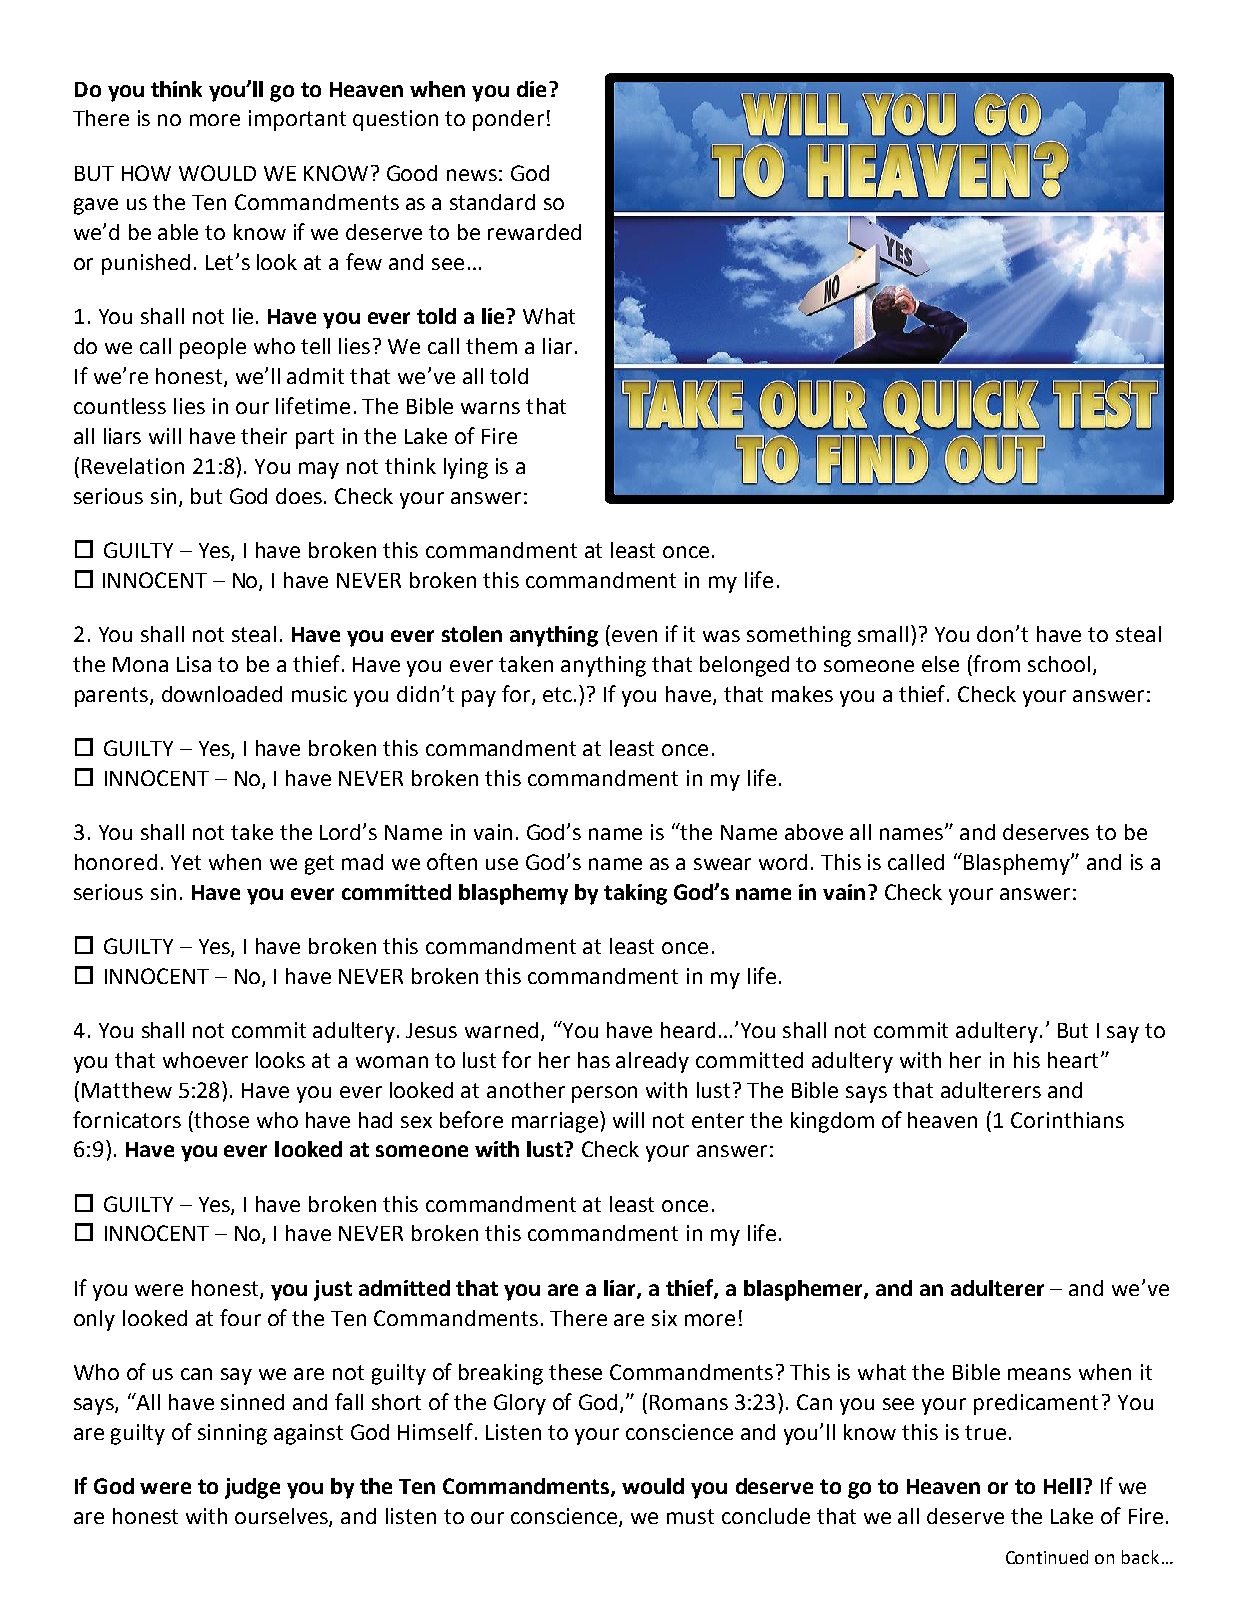 The width and height of the screenshot is (1247, 1613). Describe the element at coordinates (634, 636) in the screenshot. I see `even` at that location.
